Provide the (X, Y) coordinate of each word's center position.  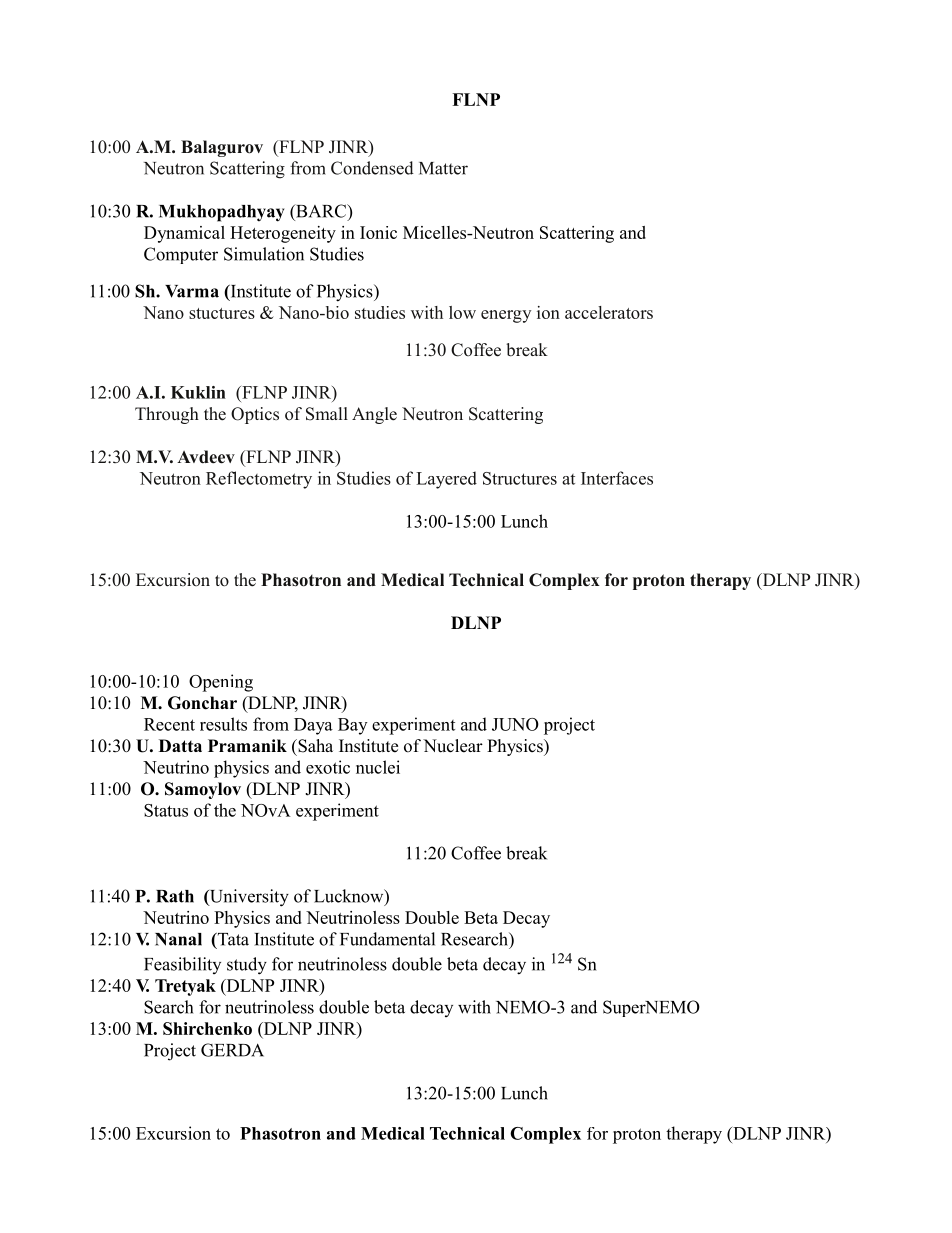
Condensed (372, 168)
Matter (443, 168)
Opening (221, 683)
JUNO (515, 724)
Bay (352, 726)
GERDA (232, 1050)
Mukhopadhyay (221, 213)
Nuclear (453, 746)
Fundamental (387, 939)
